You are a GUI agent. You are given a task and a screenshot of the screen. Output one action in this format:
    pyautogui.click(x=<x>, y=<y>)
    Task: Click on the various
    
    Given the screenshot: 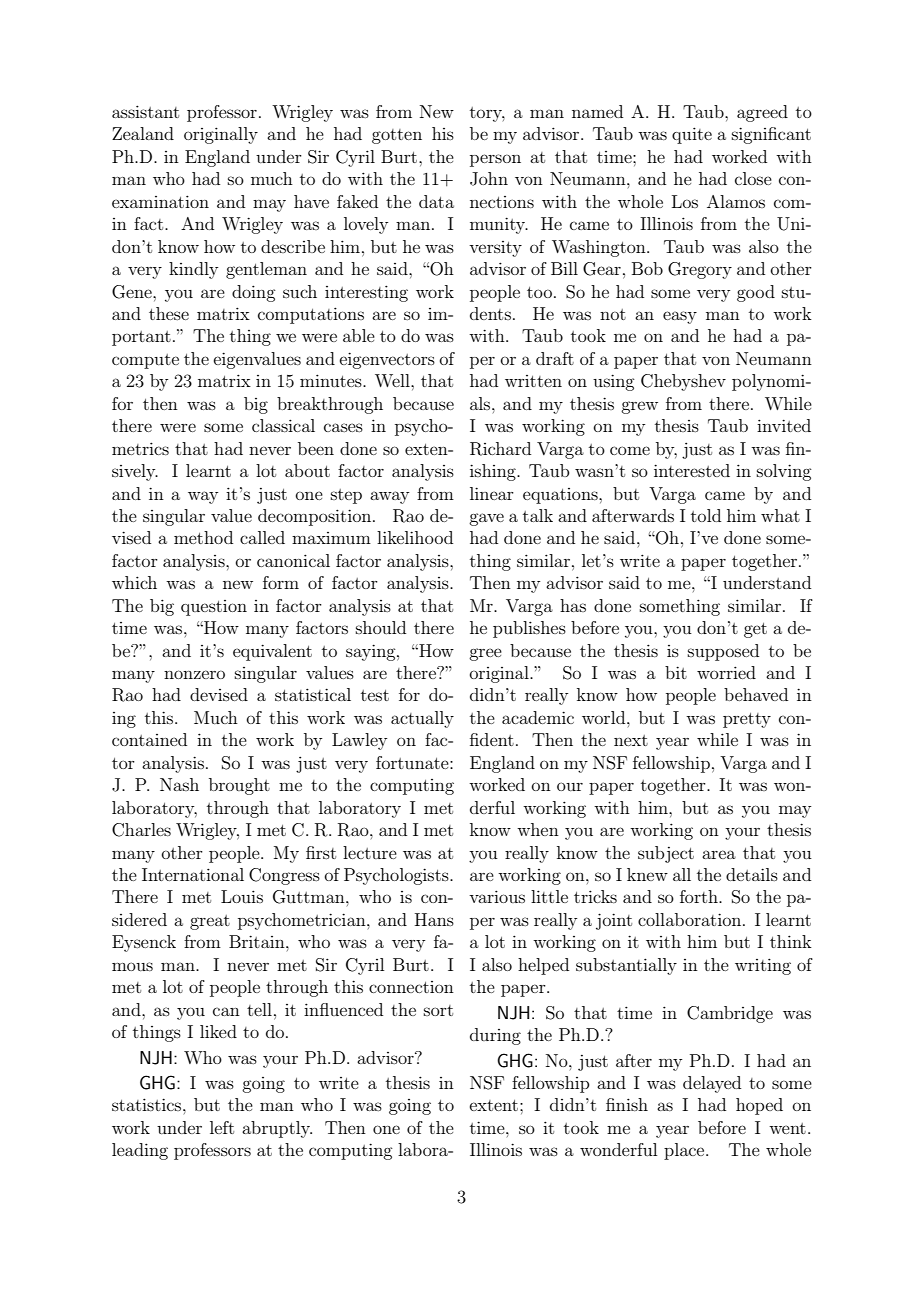 What is the action you would take?
    pyautogui.click(x=497, y=896)
